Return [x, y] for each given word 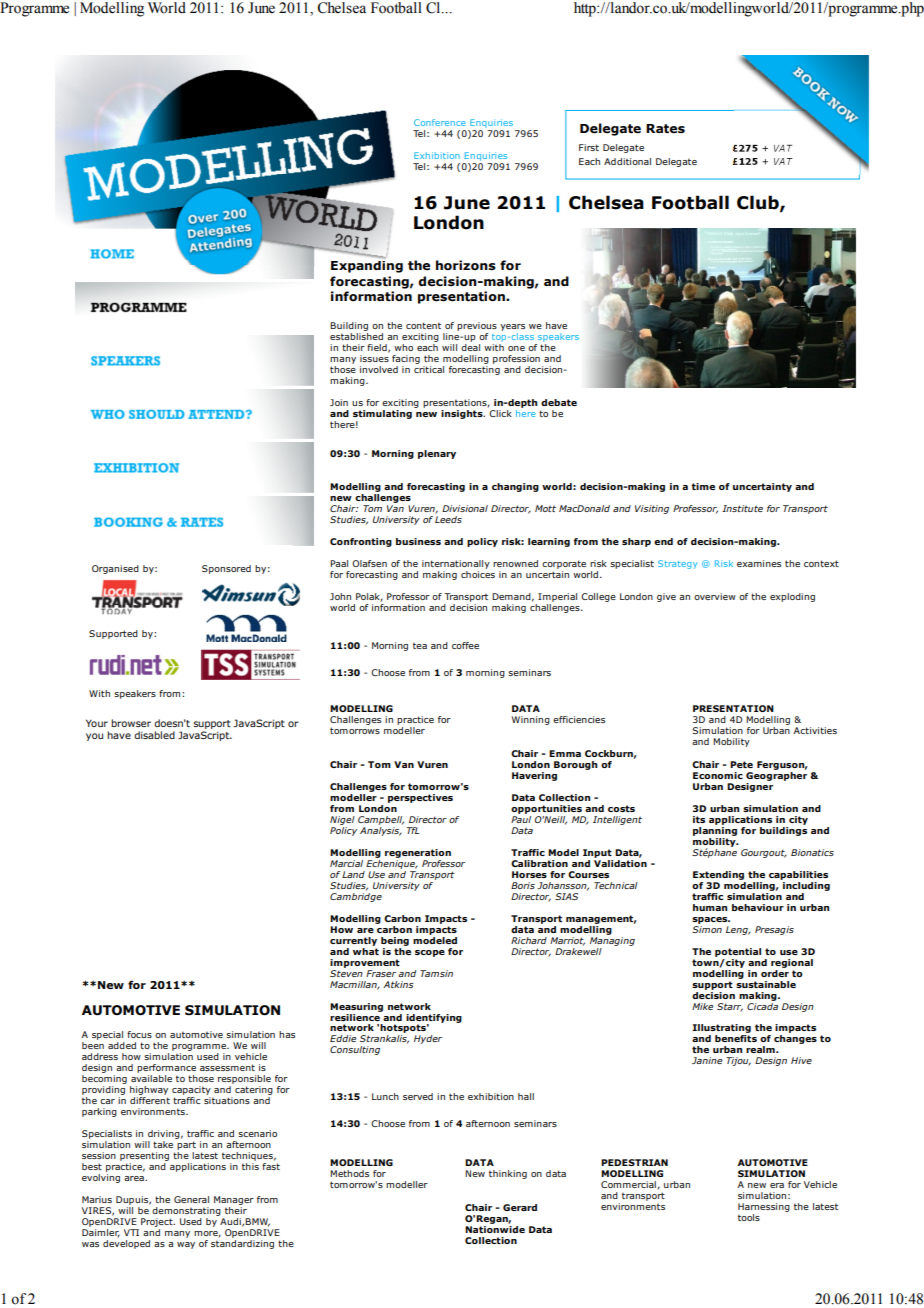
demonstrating [186, 1211]
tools [749, 1217]
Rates [665, 129]
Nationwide [495, 1229]
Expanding [367, 267]
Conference [440, 122]
